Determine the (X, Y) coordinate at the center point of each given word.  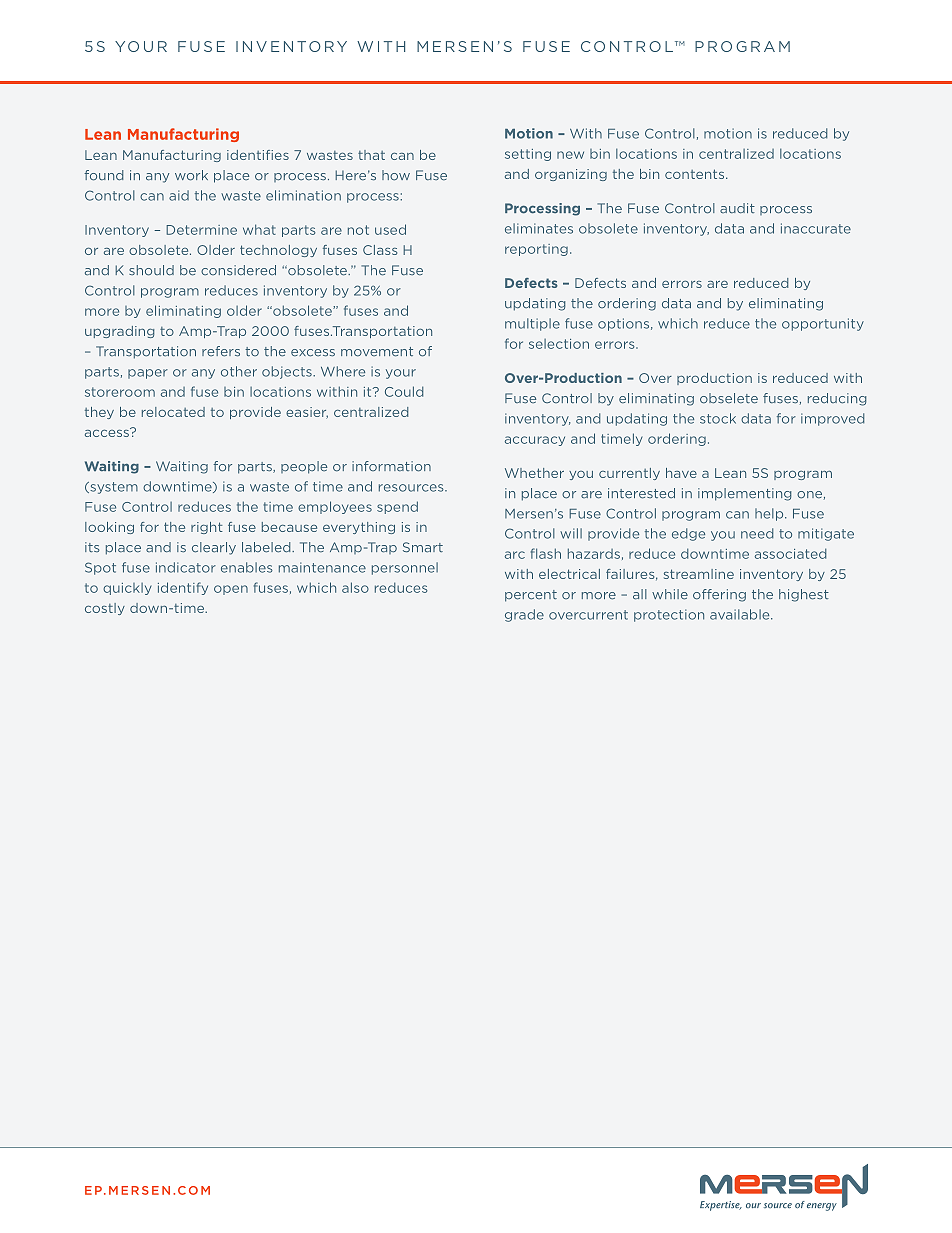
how (396, 175)
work (191, 175)
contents (696, 174)
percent (531, 596)
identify (183, 588)
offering (719, 595)
